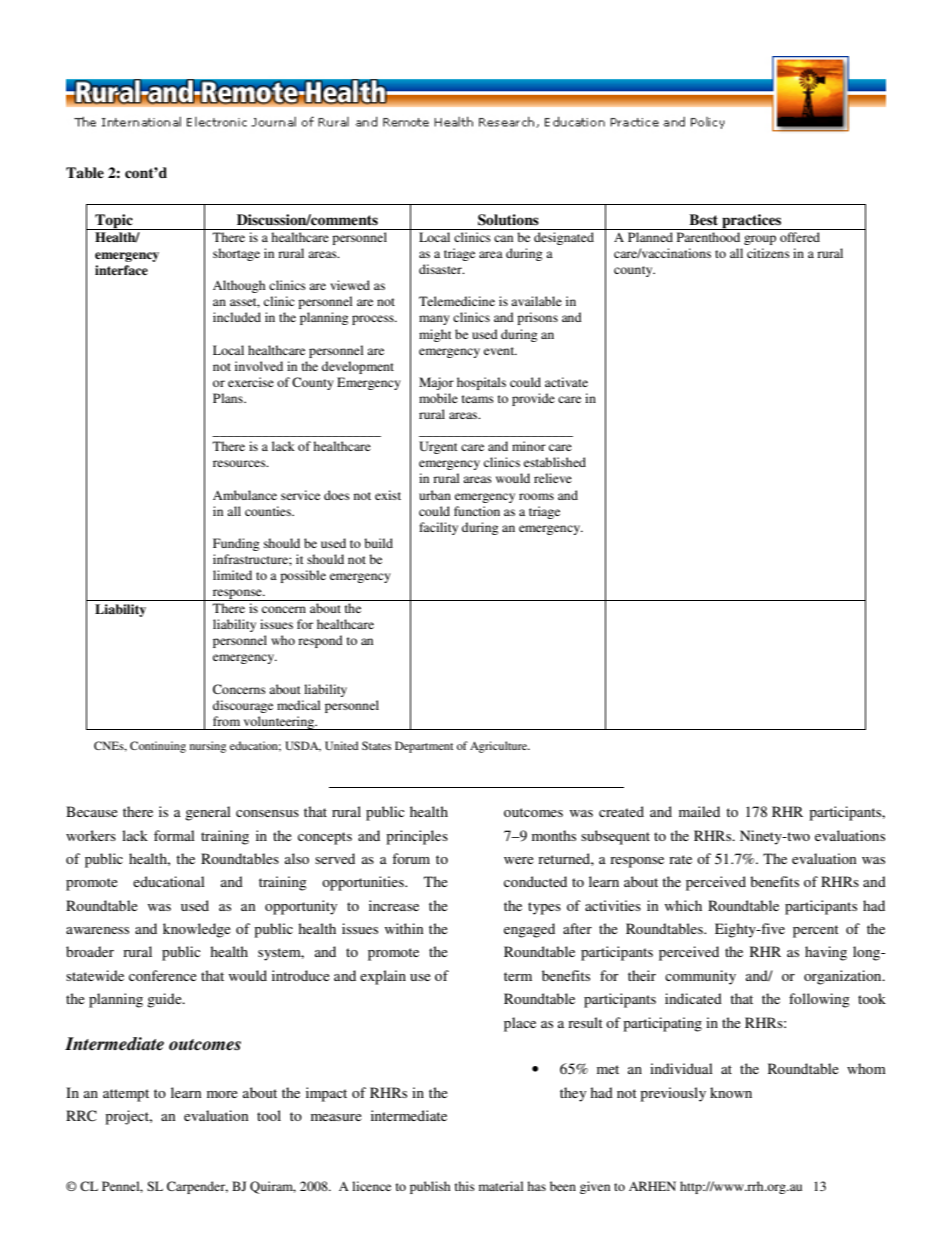 The image size is (952, 1233). I want to click on shortage, so click(236, 254).
